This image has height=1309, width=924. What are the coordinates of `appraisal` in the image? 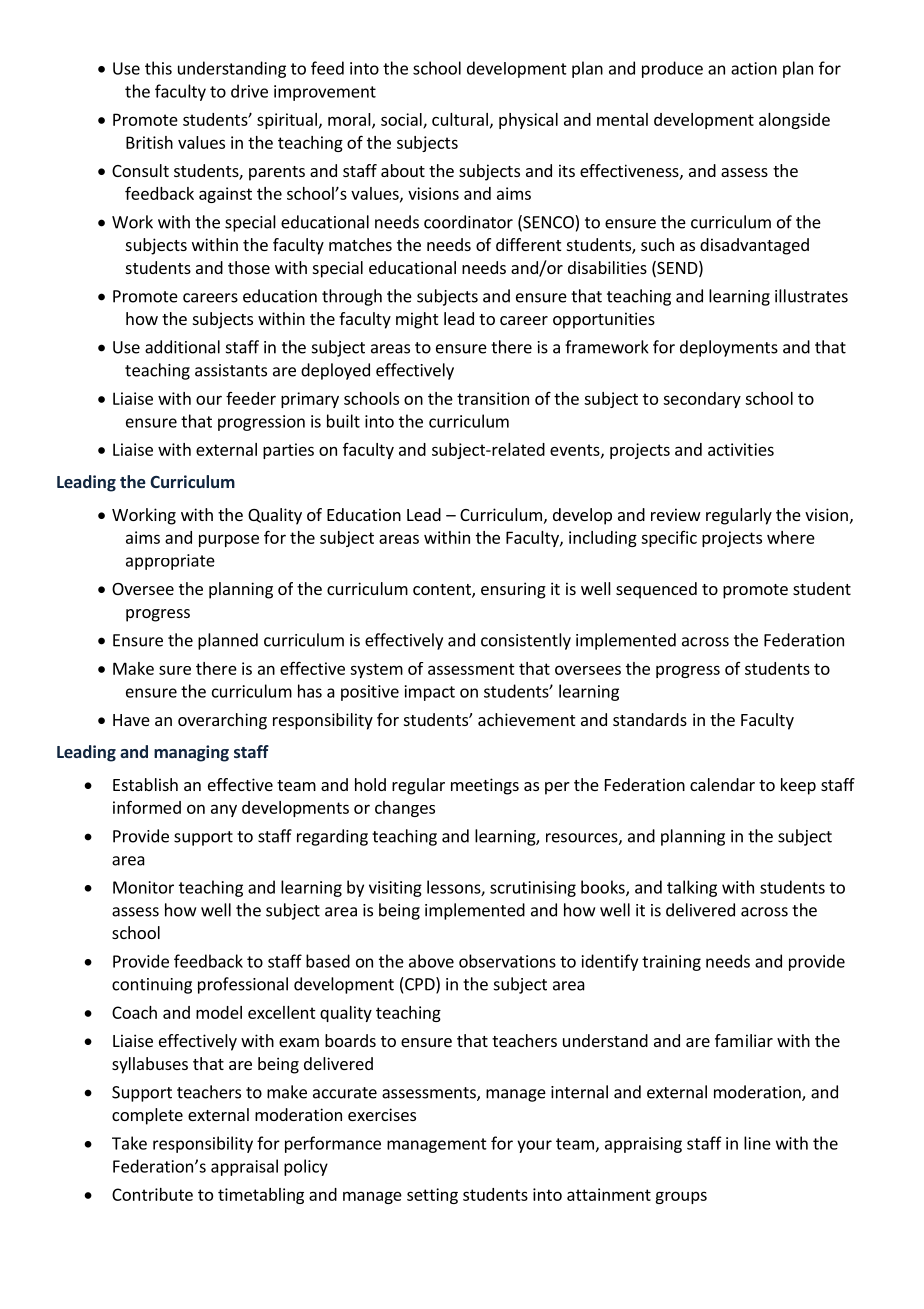 It's located at (244, 1167).
